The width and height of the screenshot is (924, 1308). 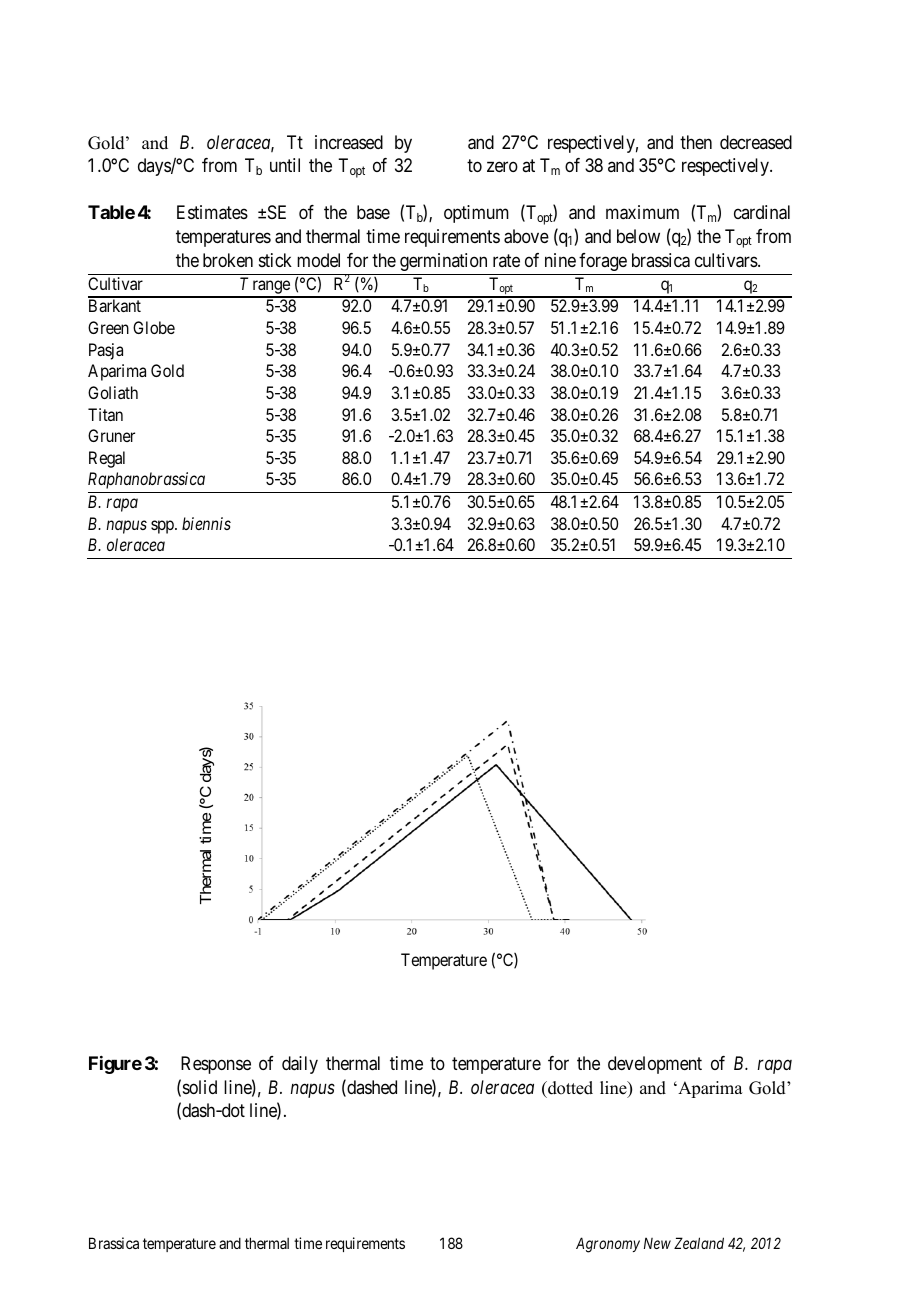 I want to click on spp, so click(x=163, y=527).
